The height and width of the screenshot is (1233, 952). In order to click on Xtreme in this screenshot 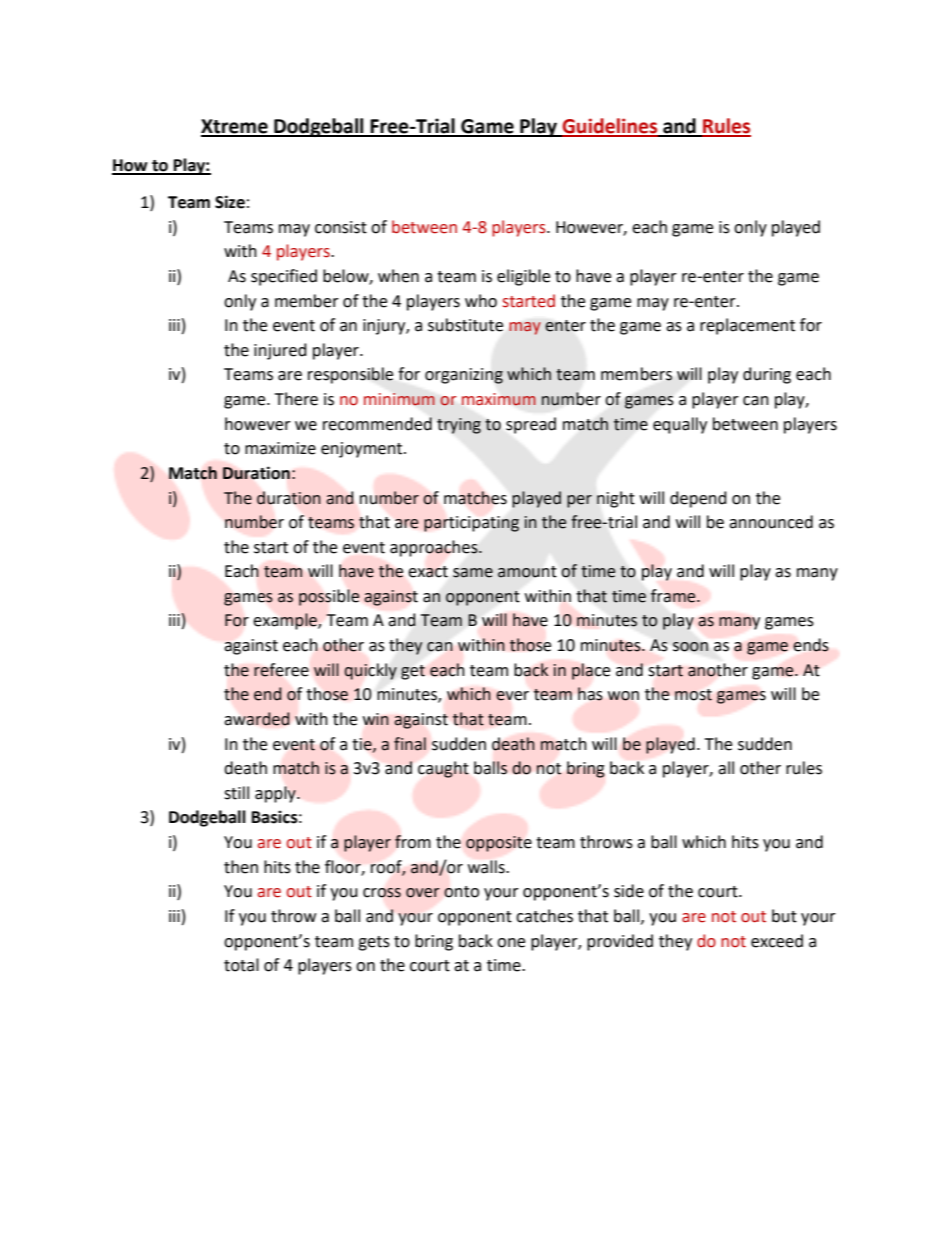, I will do `click(235, 127)`.
